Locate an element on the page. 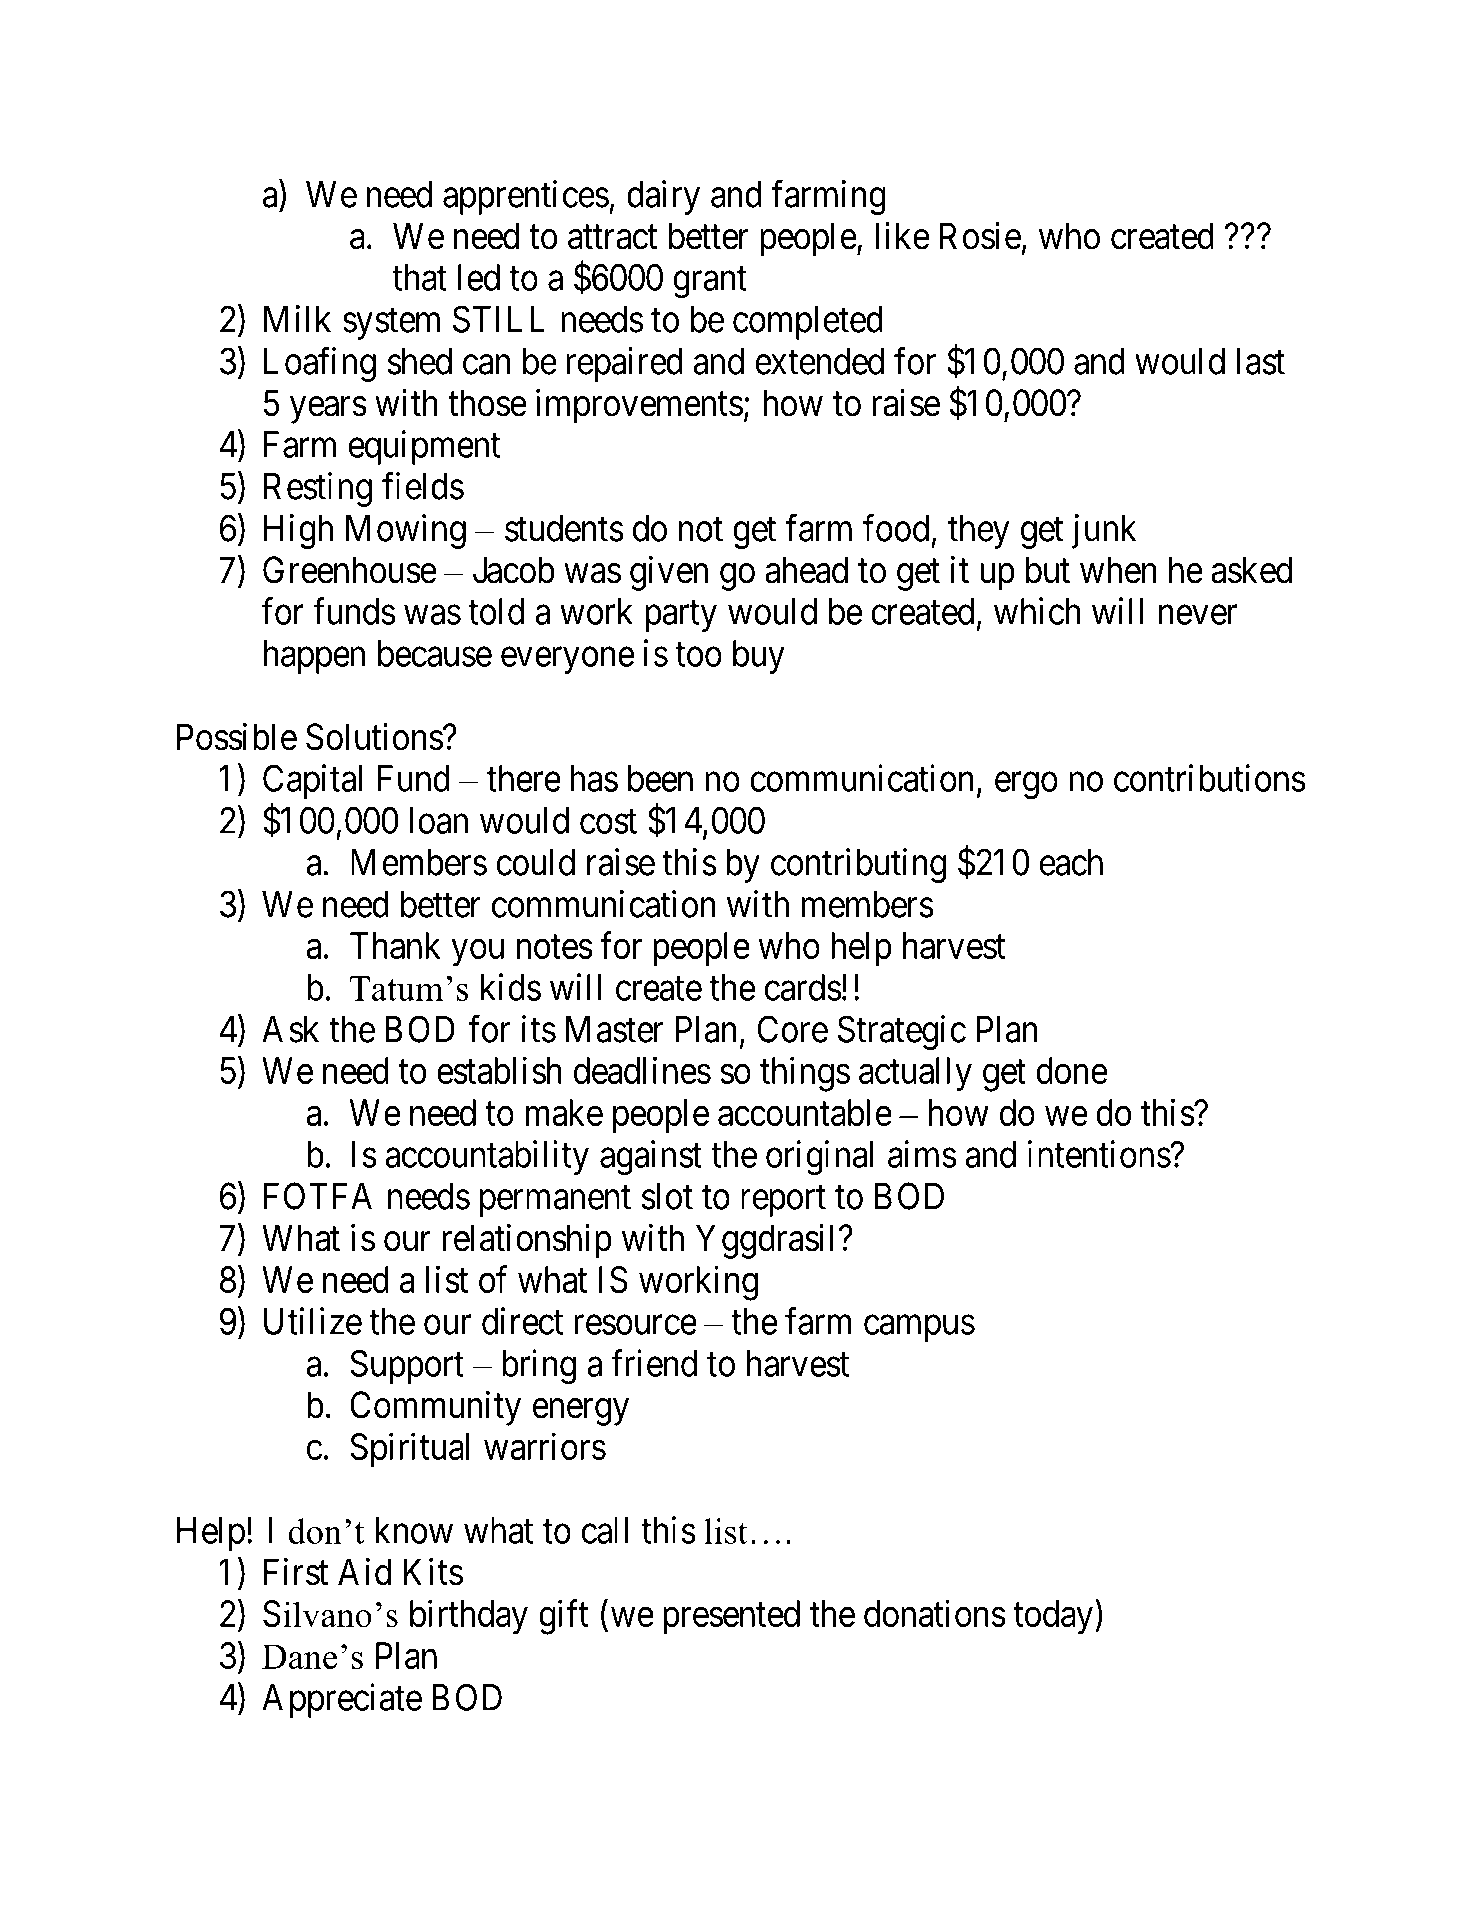  contributing is located at coordinates (858, 865).
